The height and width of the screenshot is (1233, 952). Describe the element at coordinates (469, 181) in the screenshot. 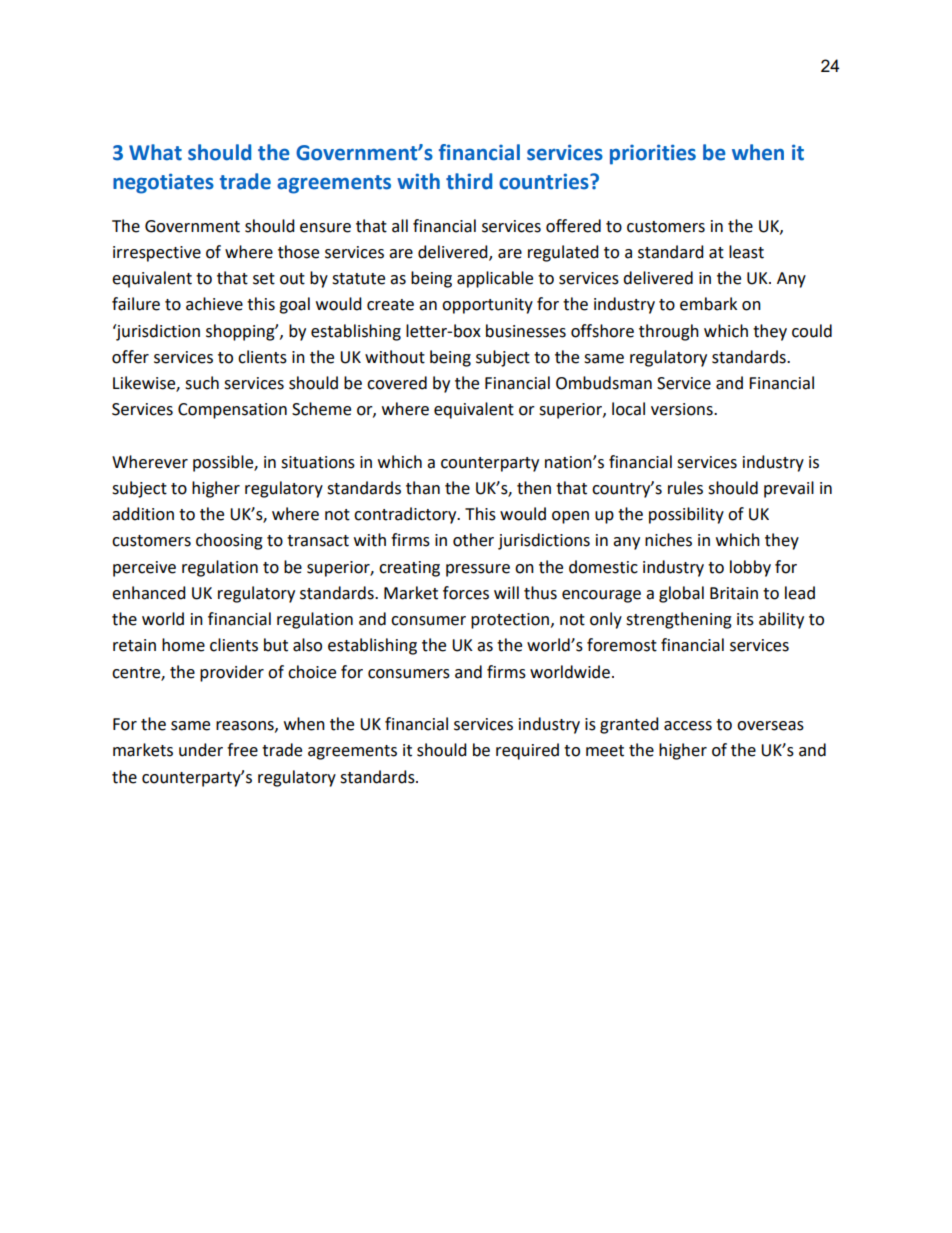

I see `third` at that location.
